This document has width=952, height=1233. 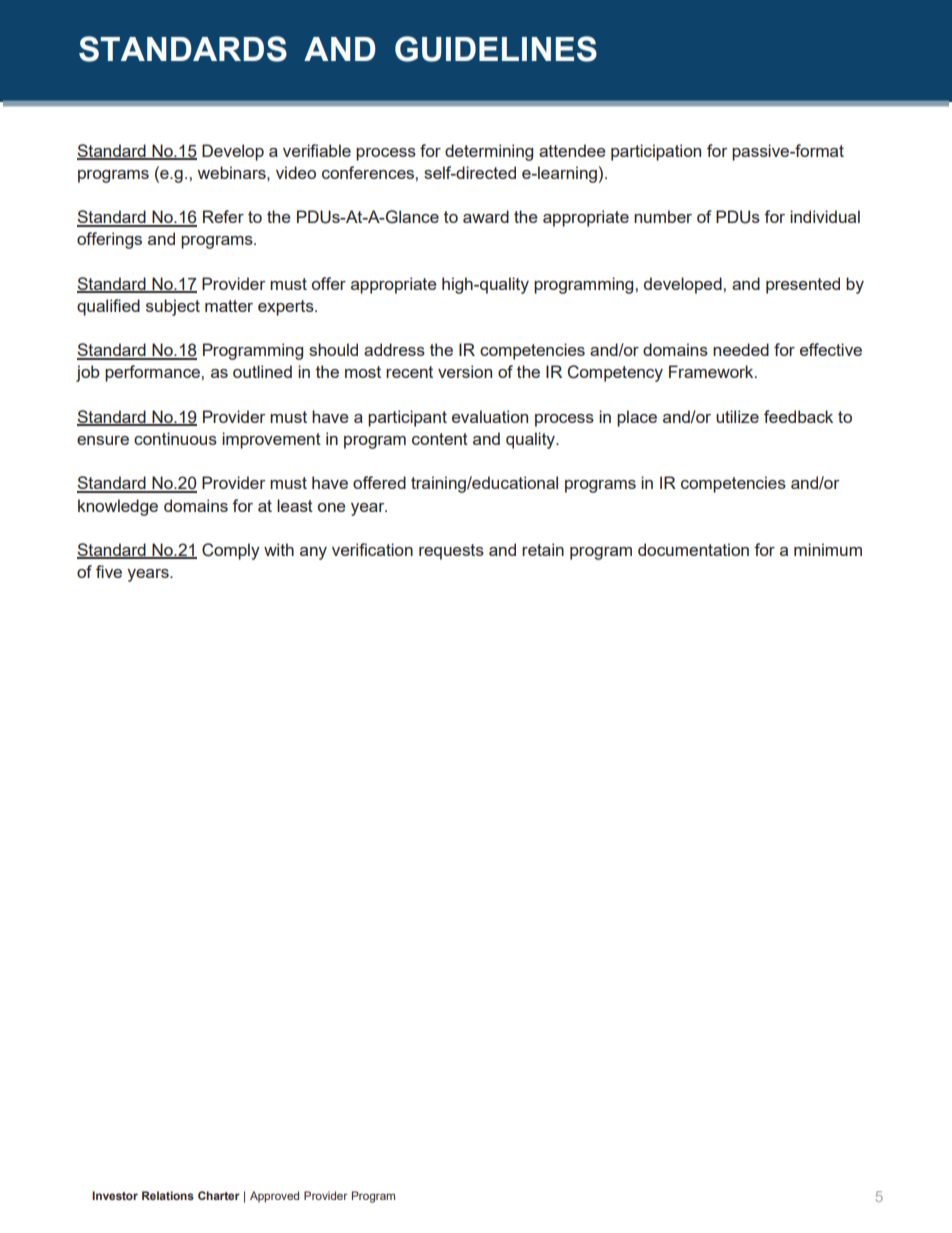 What do you see at coordinates (109, 571) in the document?
I see `five` at bounding box center [109, 571].
